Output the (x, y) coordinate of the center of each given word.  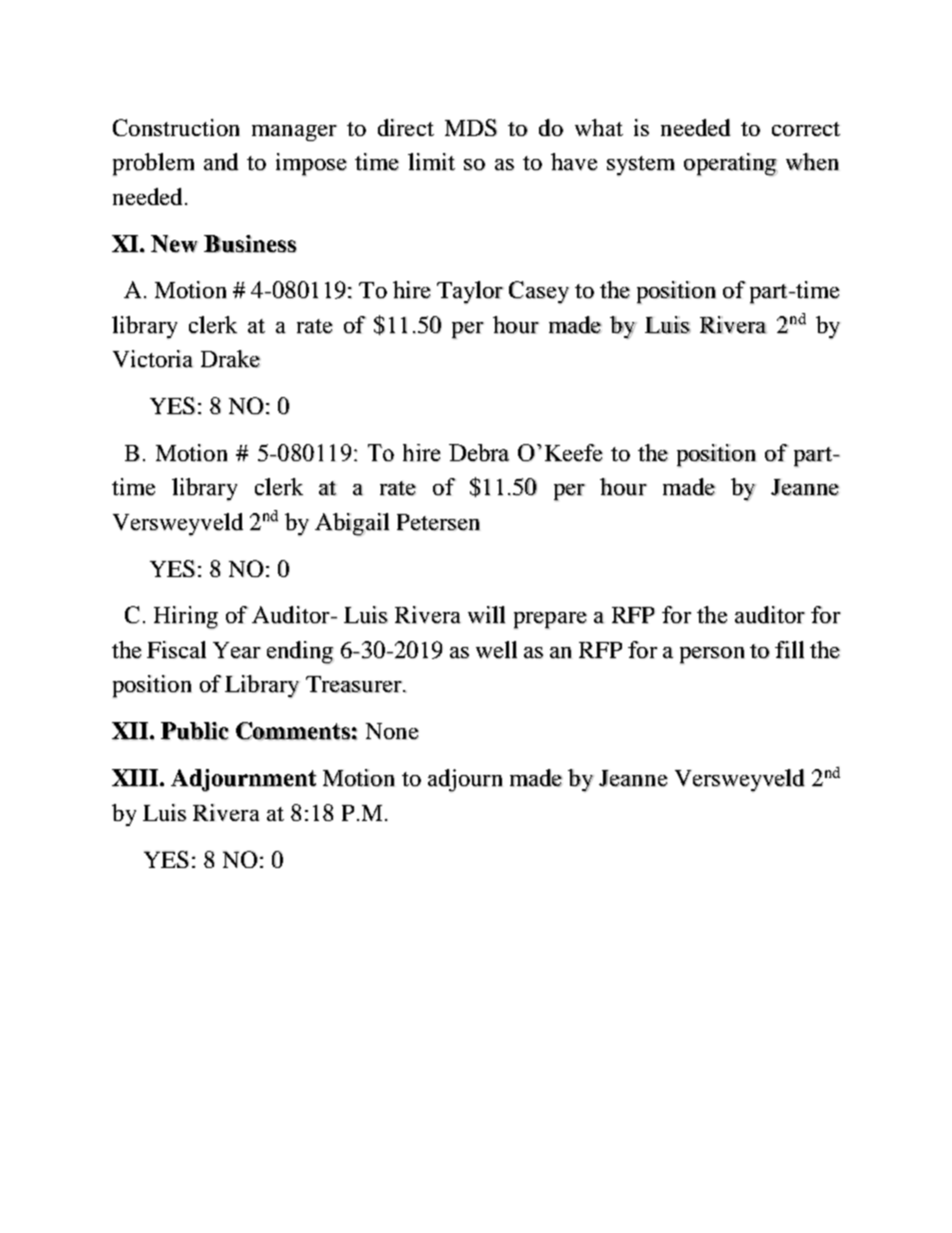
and (221, 162)
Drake (231, 359)
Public (195, 731)
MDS (471, 127)
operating (730, 164)
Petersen (438, 522)
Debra (479, 453)
